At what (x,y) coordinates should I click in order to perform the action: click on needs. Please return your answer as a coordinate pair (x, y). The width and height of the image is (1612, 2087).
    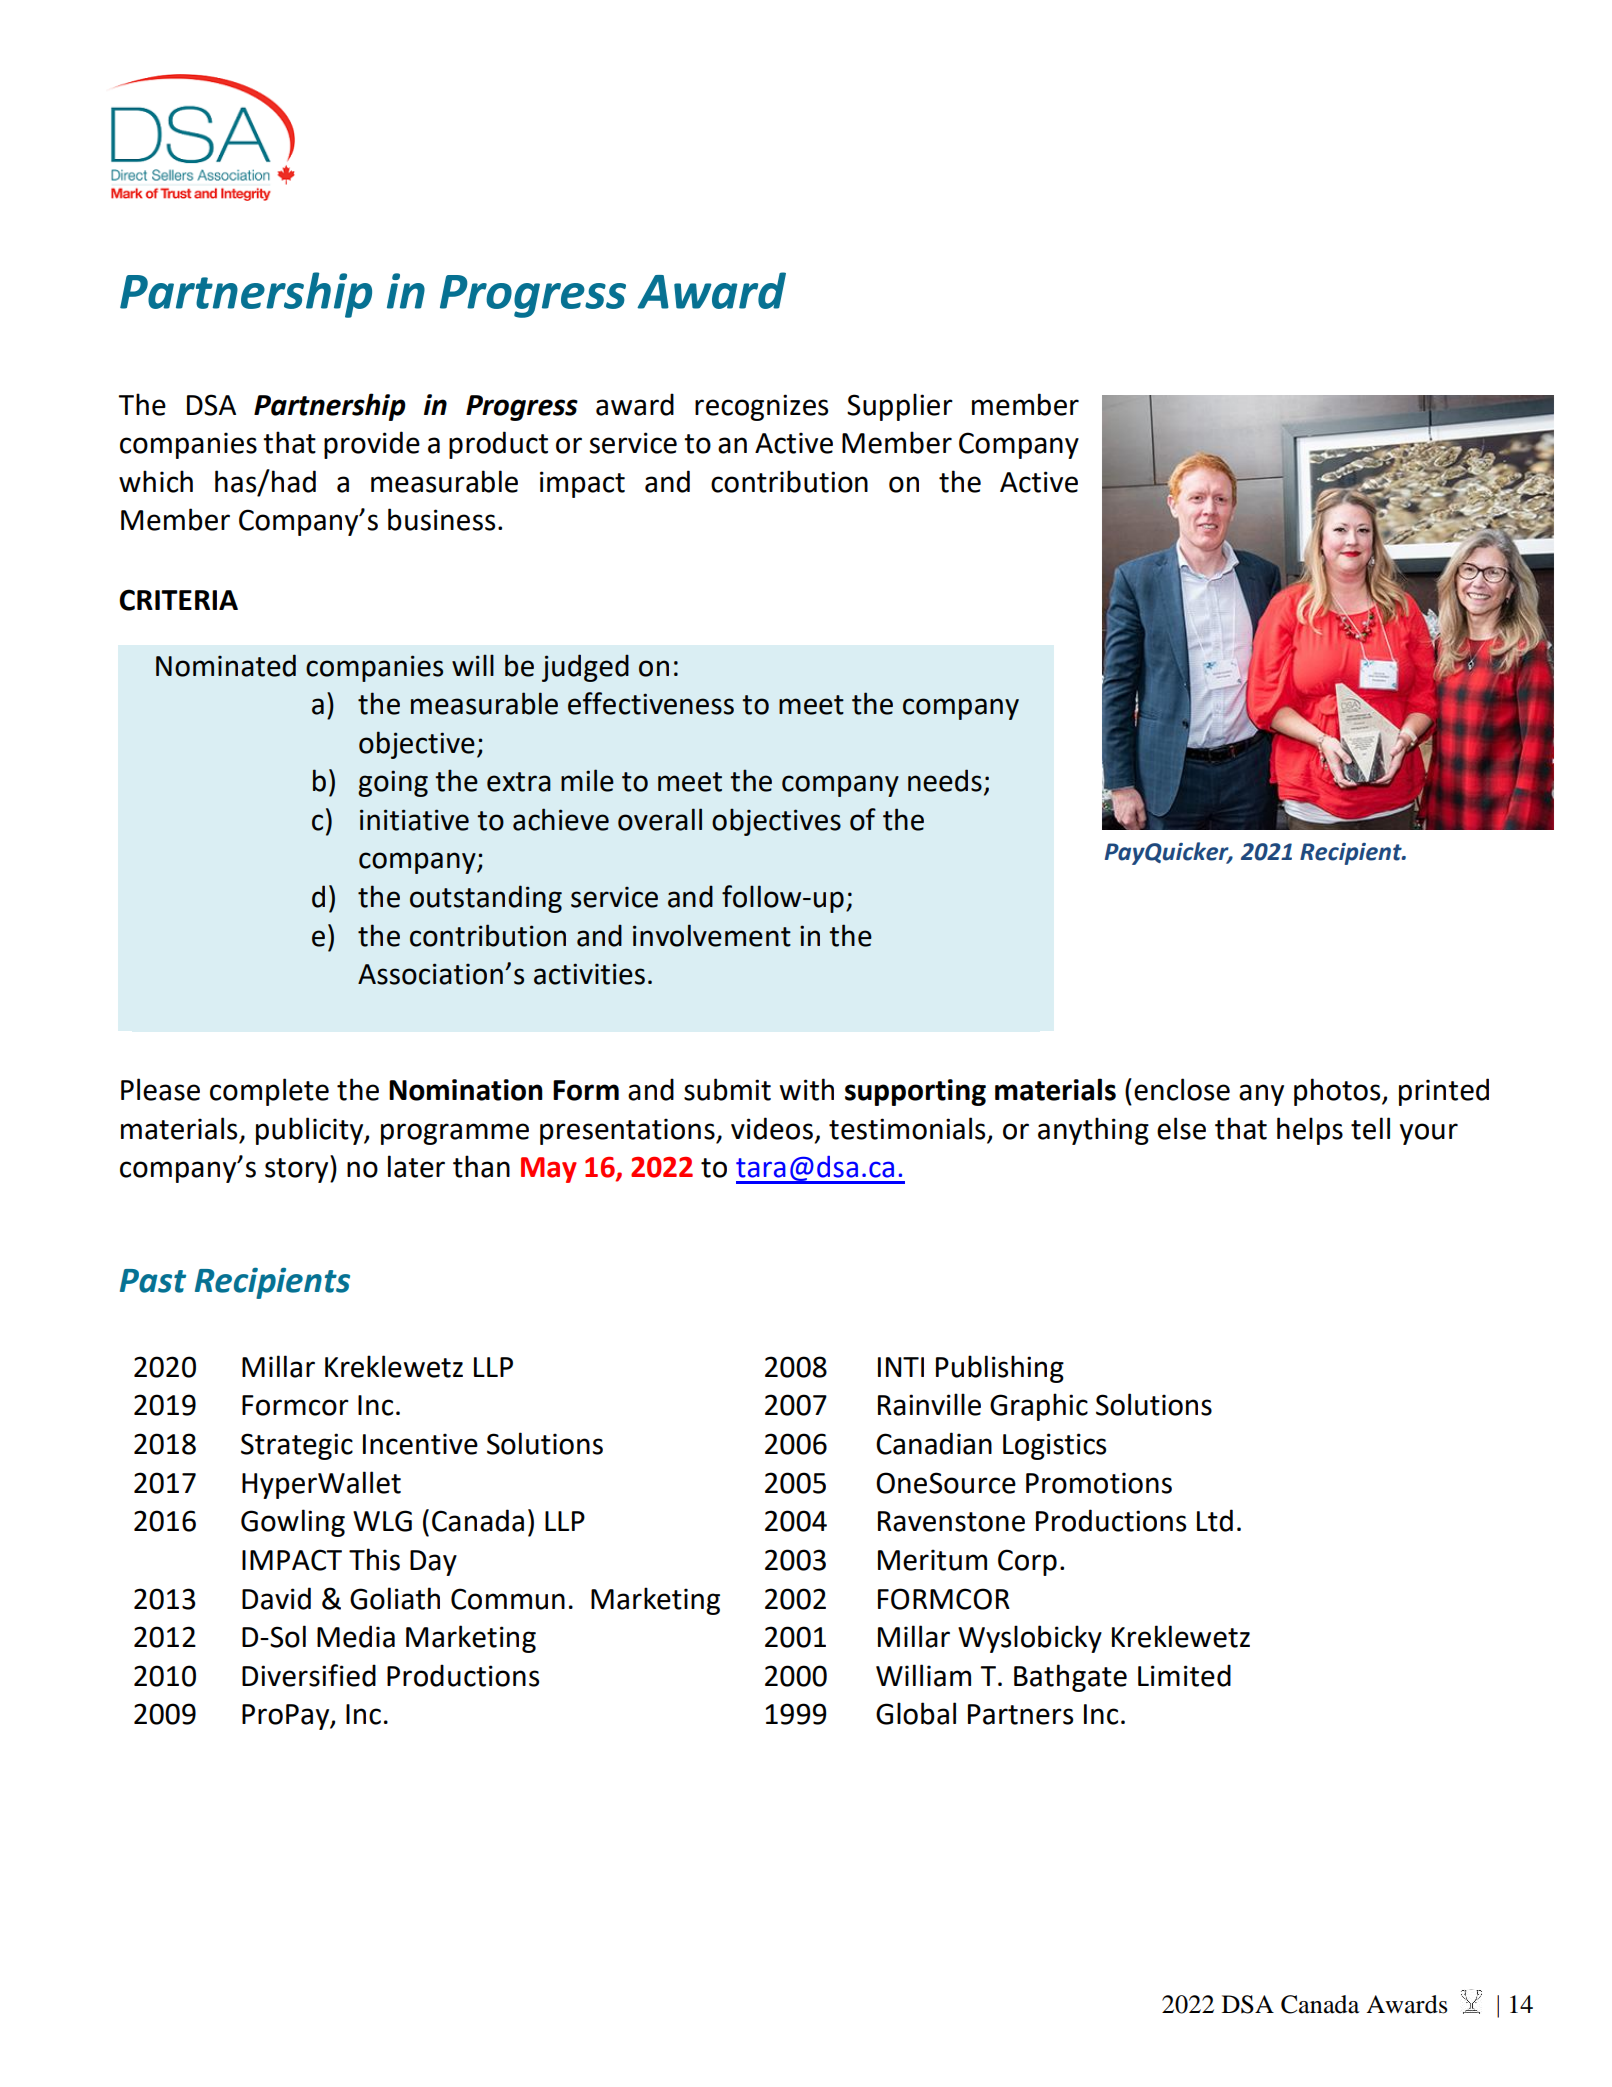
    Looking at the image, I should click on (945, 780).
